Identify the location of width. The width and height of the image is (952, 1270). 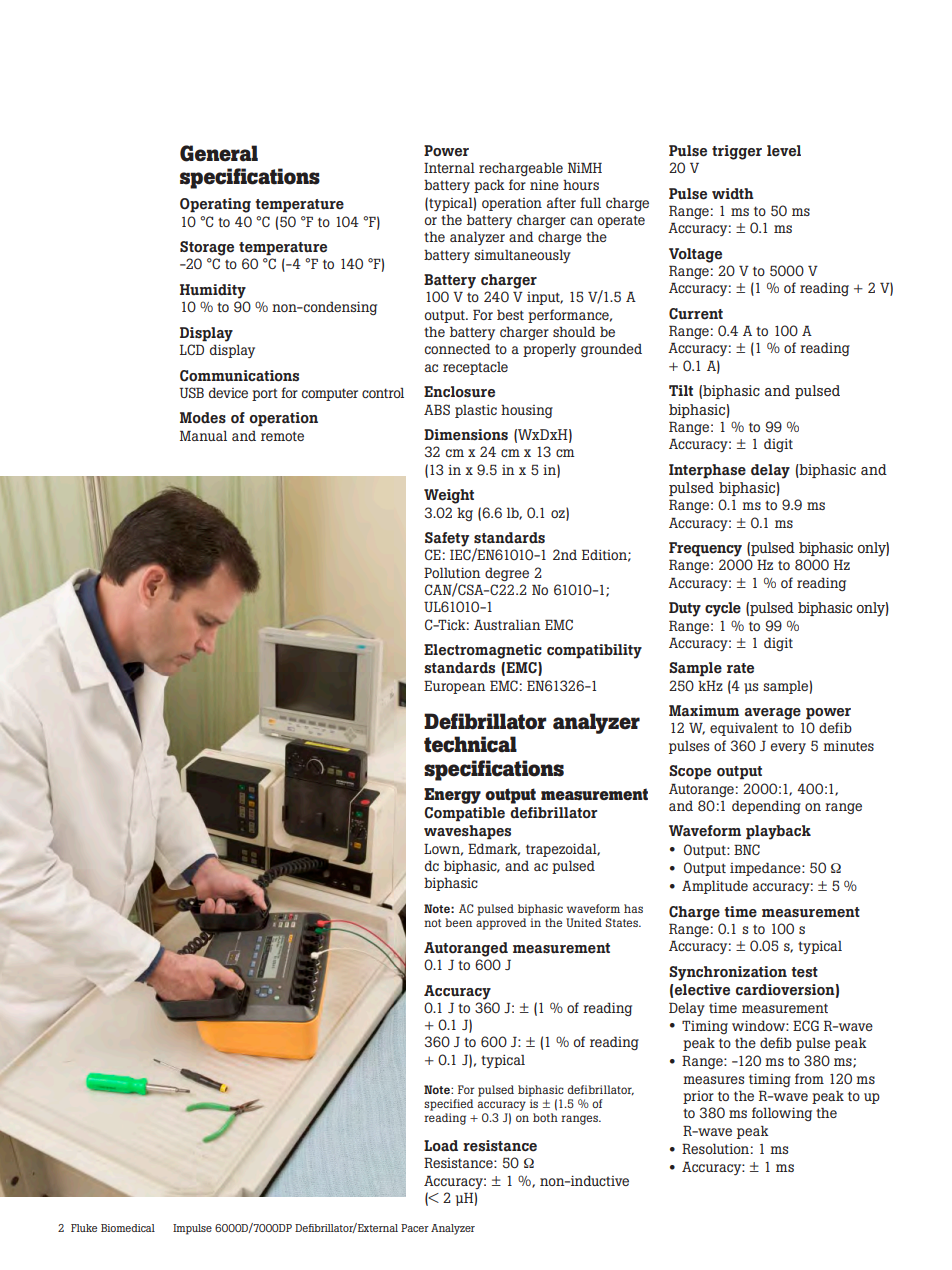
(733, 193).
